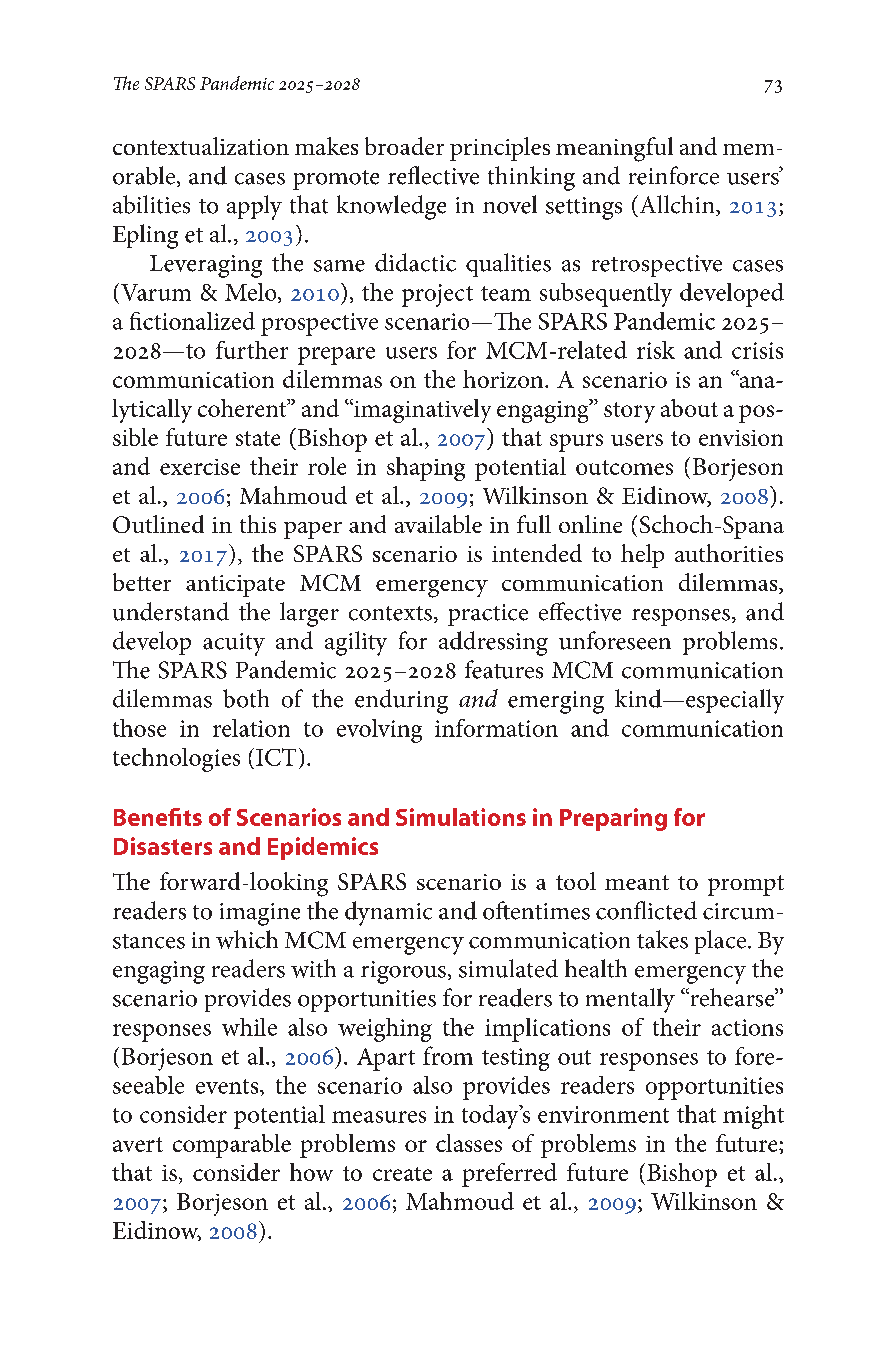 This screenshot has height=1345, width=896. Describe the element at coordinates (234, 644) in the screenshot. I see `acuity` at that location.
